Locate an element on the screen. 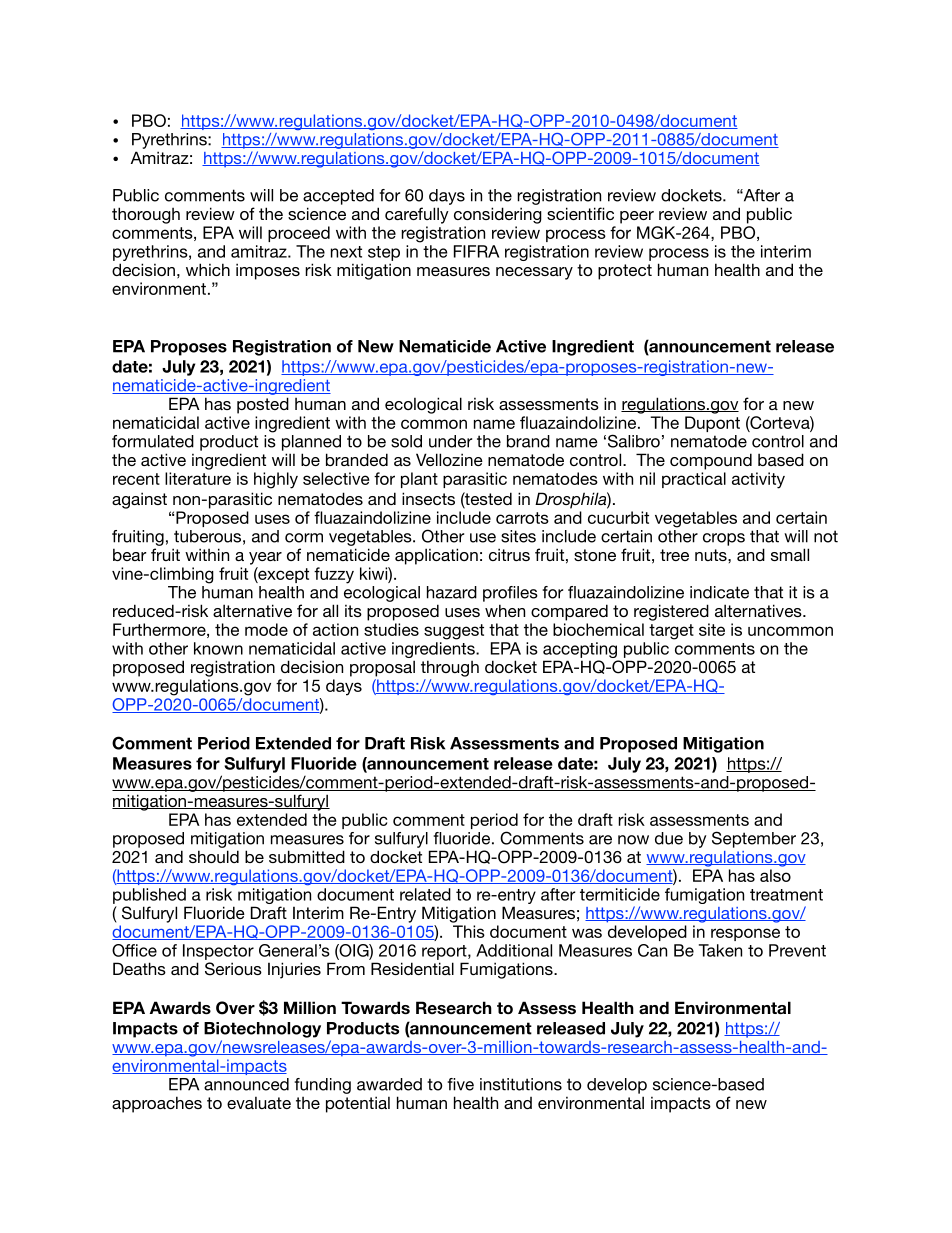 This screenshot has width=952, height=1233. announced is located at coordinates (246, 1084).
